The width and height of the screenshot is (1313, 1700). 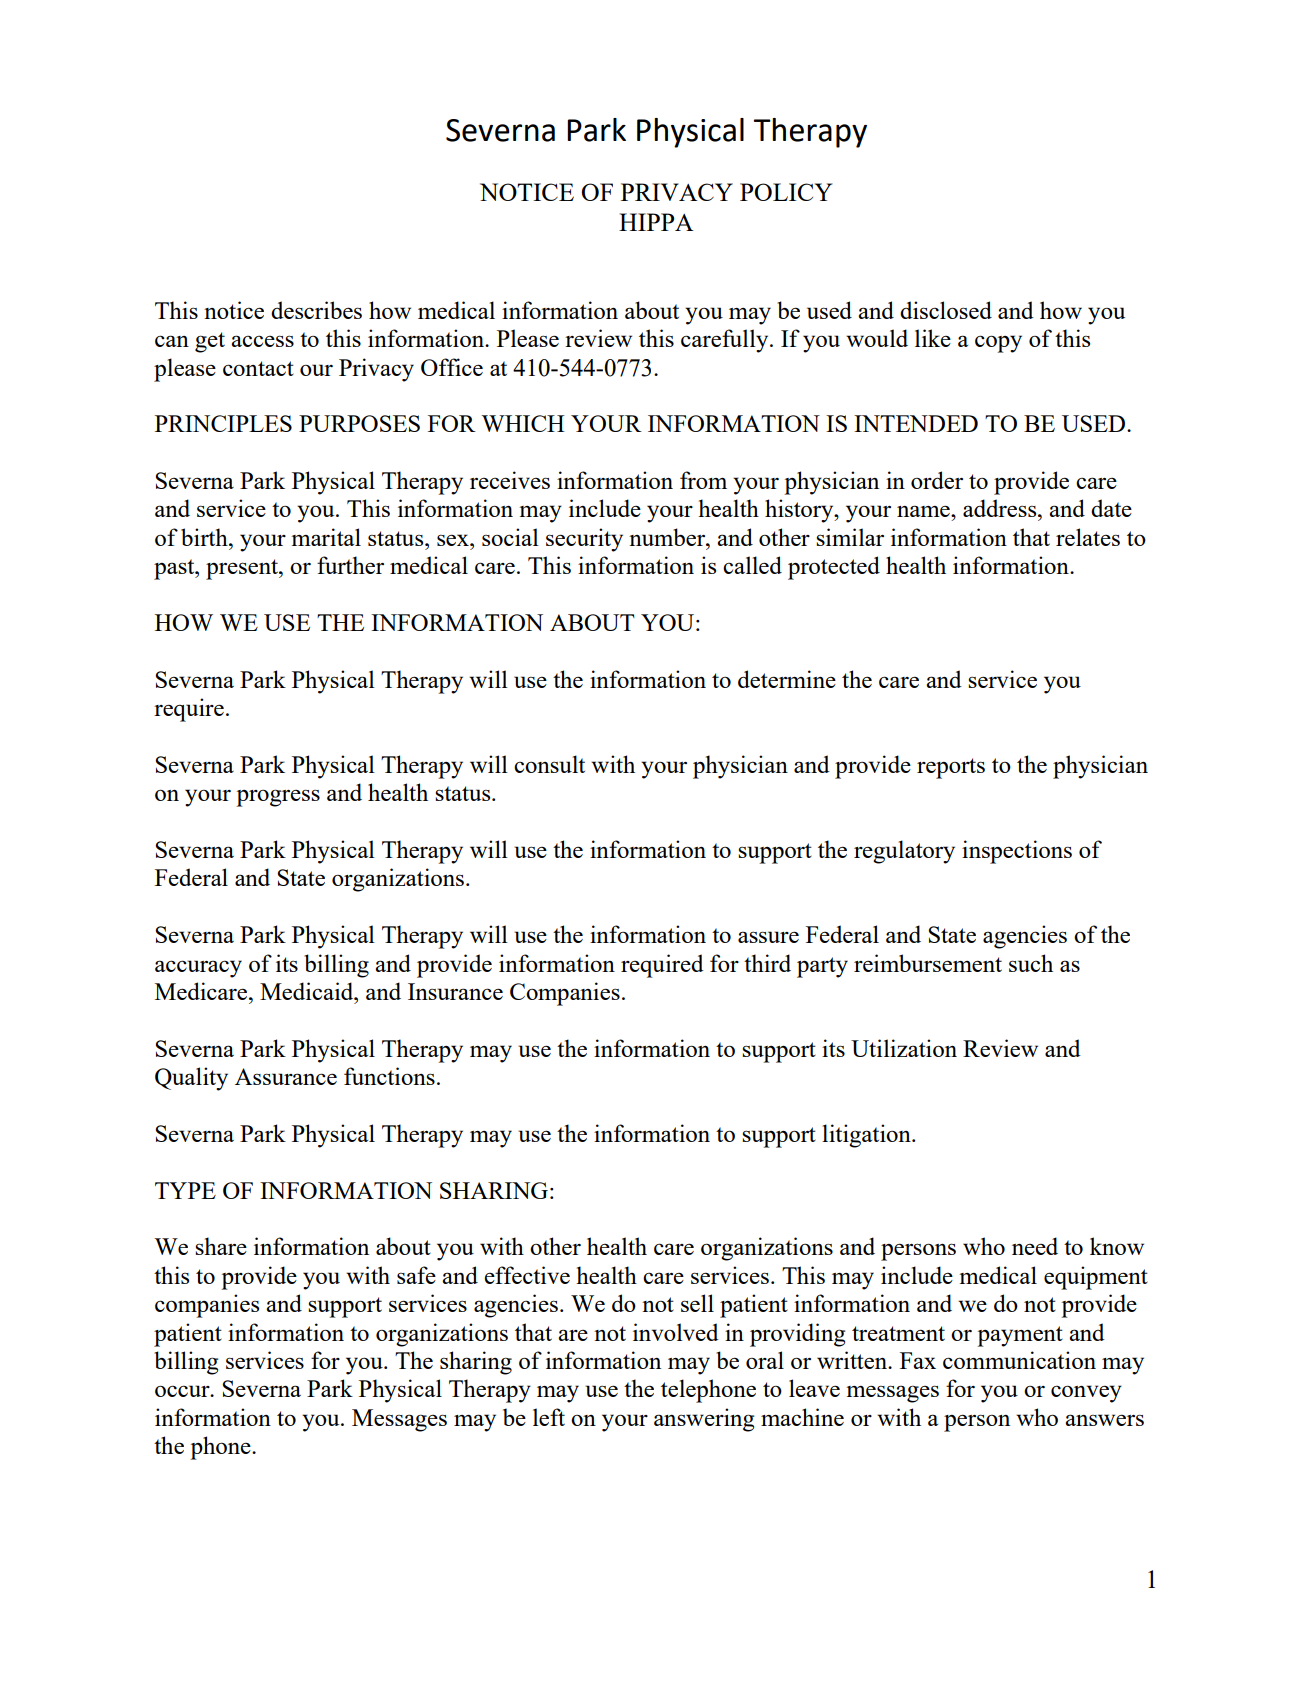 I want to click on answering, so click(x=704, y=1420).
